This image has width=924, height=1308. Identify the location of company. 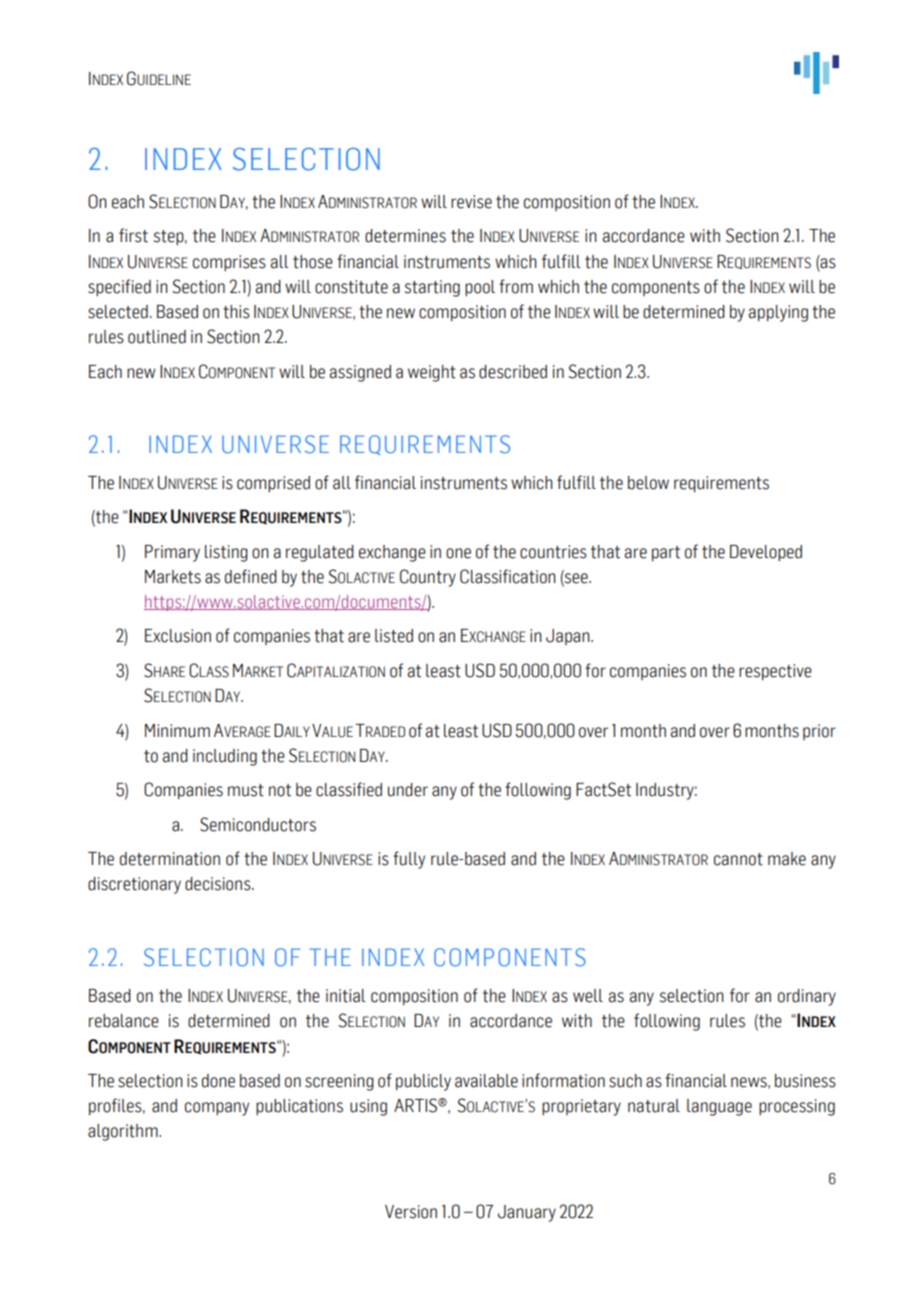
(217, 1109).
